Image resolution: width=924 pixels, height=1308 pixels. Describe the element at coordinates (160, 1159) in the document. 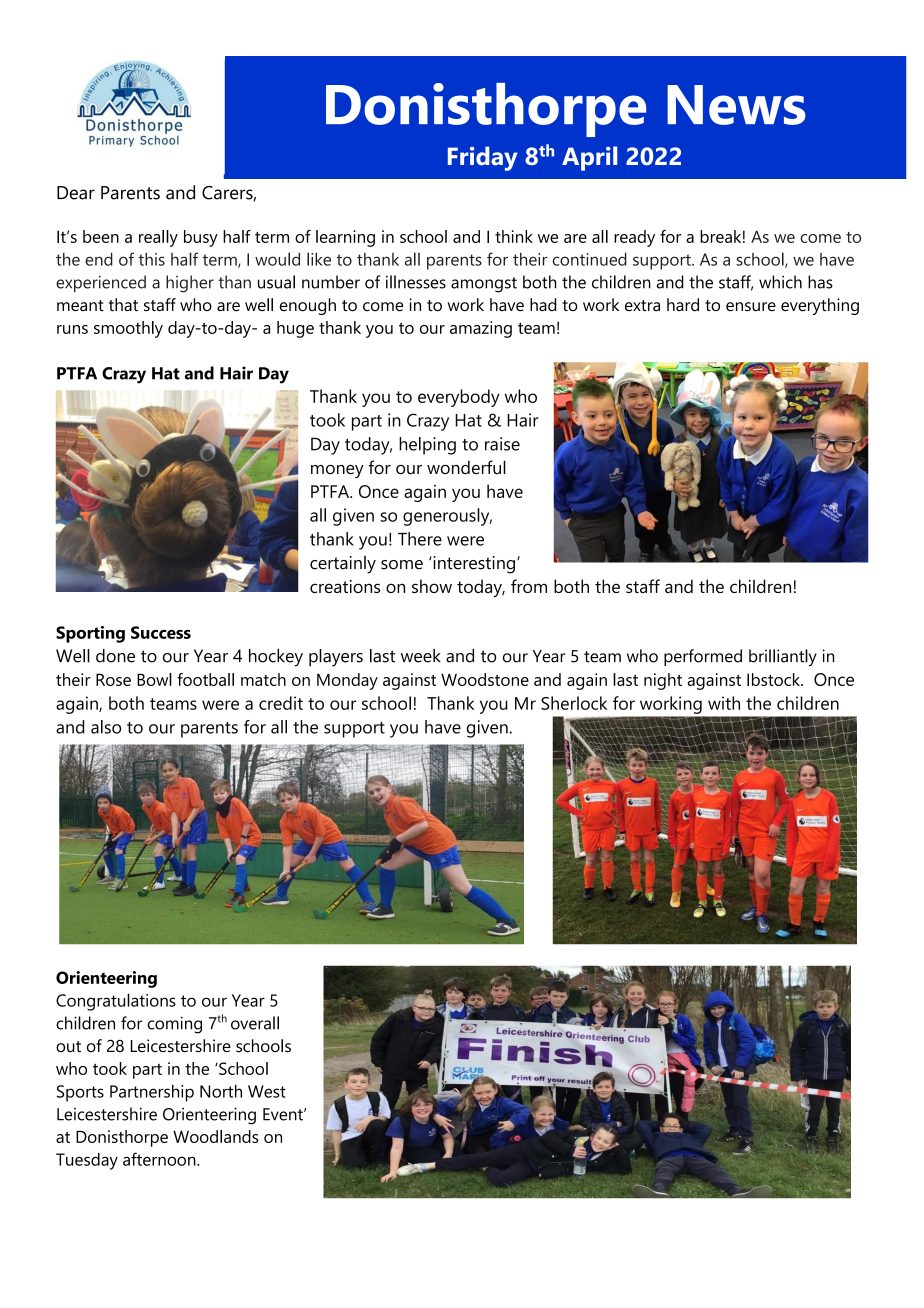

I see `afternoon` at that location.
